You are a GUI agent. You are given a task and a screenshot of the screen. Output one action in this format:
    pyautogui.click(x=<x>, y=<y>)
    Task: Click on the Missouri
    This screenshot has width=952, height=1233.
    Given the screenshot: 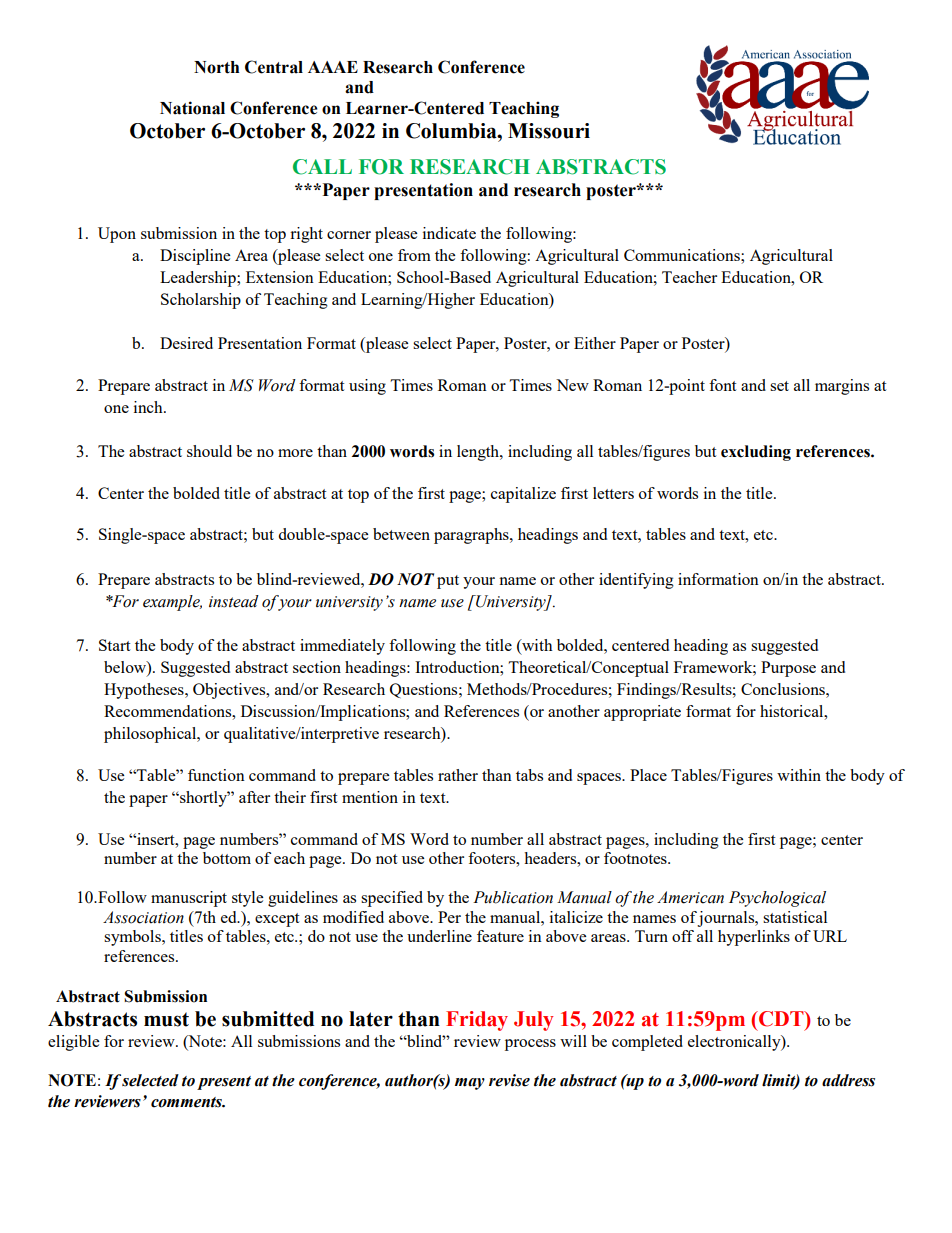 What is the action you would take?
    pyautogui.click(x=549, y=131)
